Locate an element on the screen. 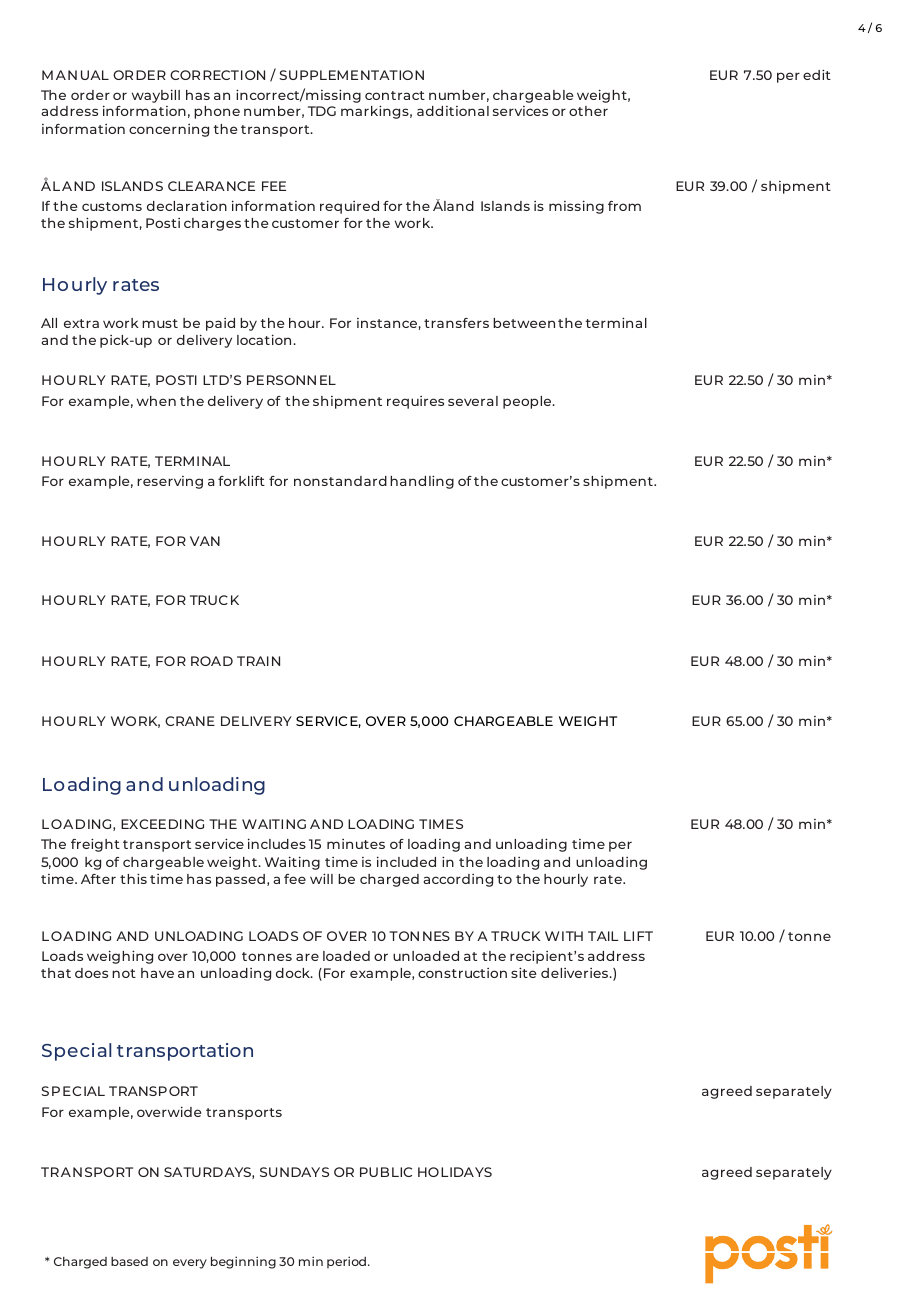 Image resolution: width=924 pixels, height=1309 pixels. ROAD is located at coordinates (212, 661).
